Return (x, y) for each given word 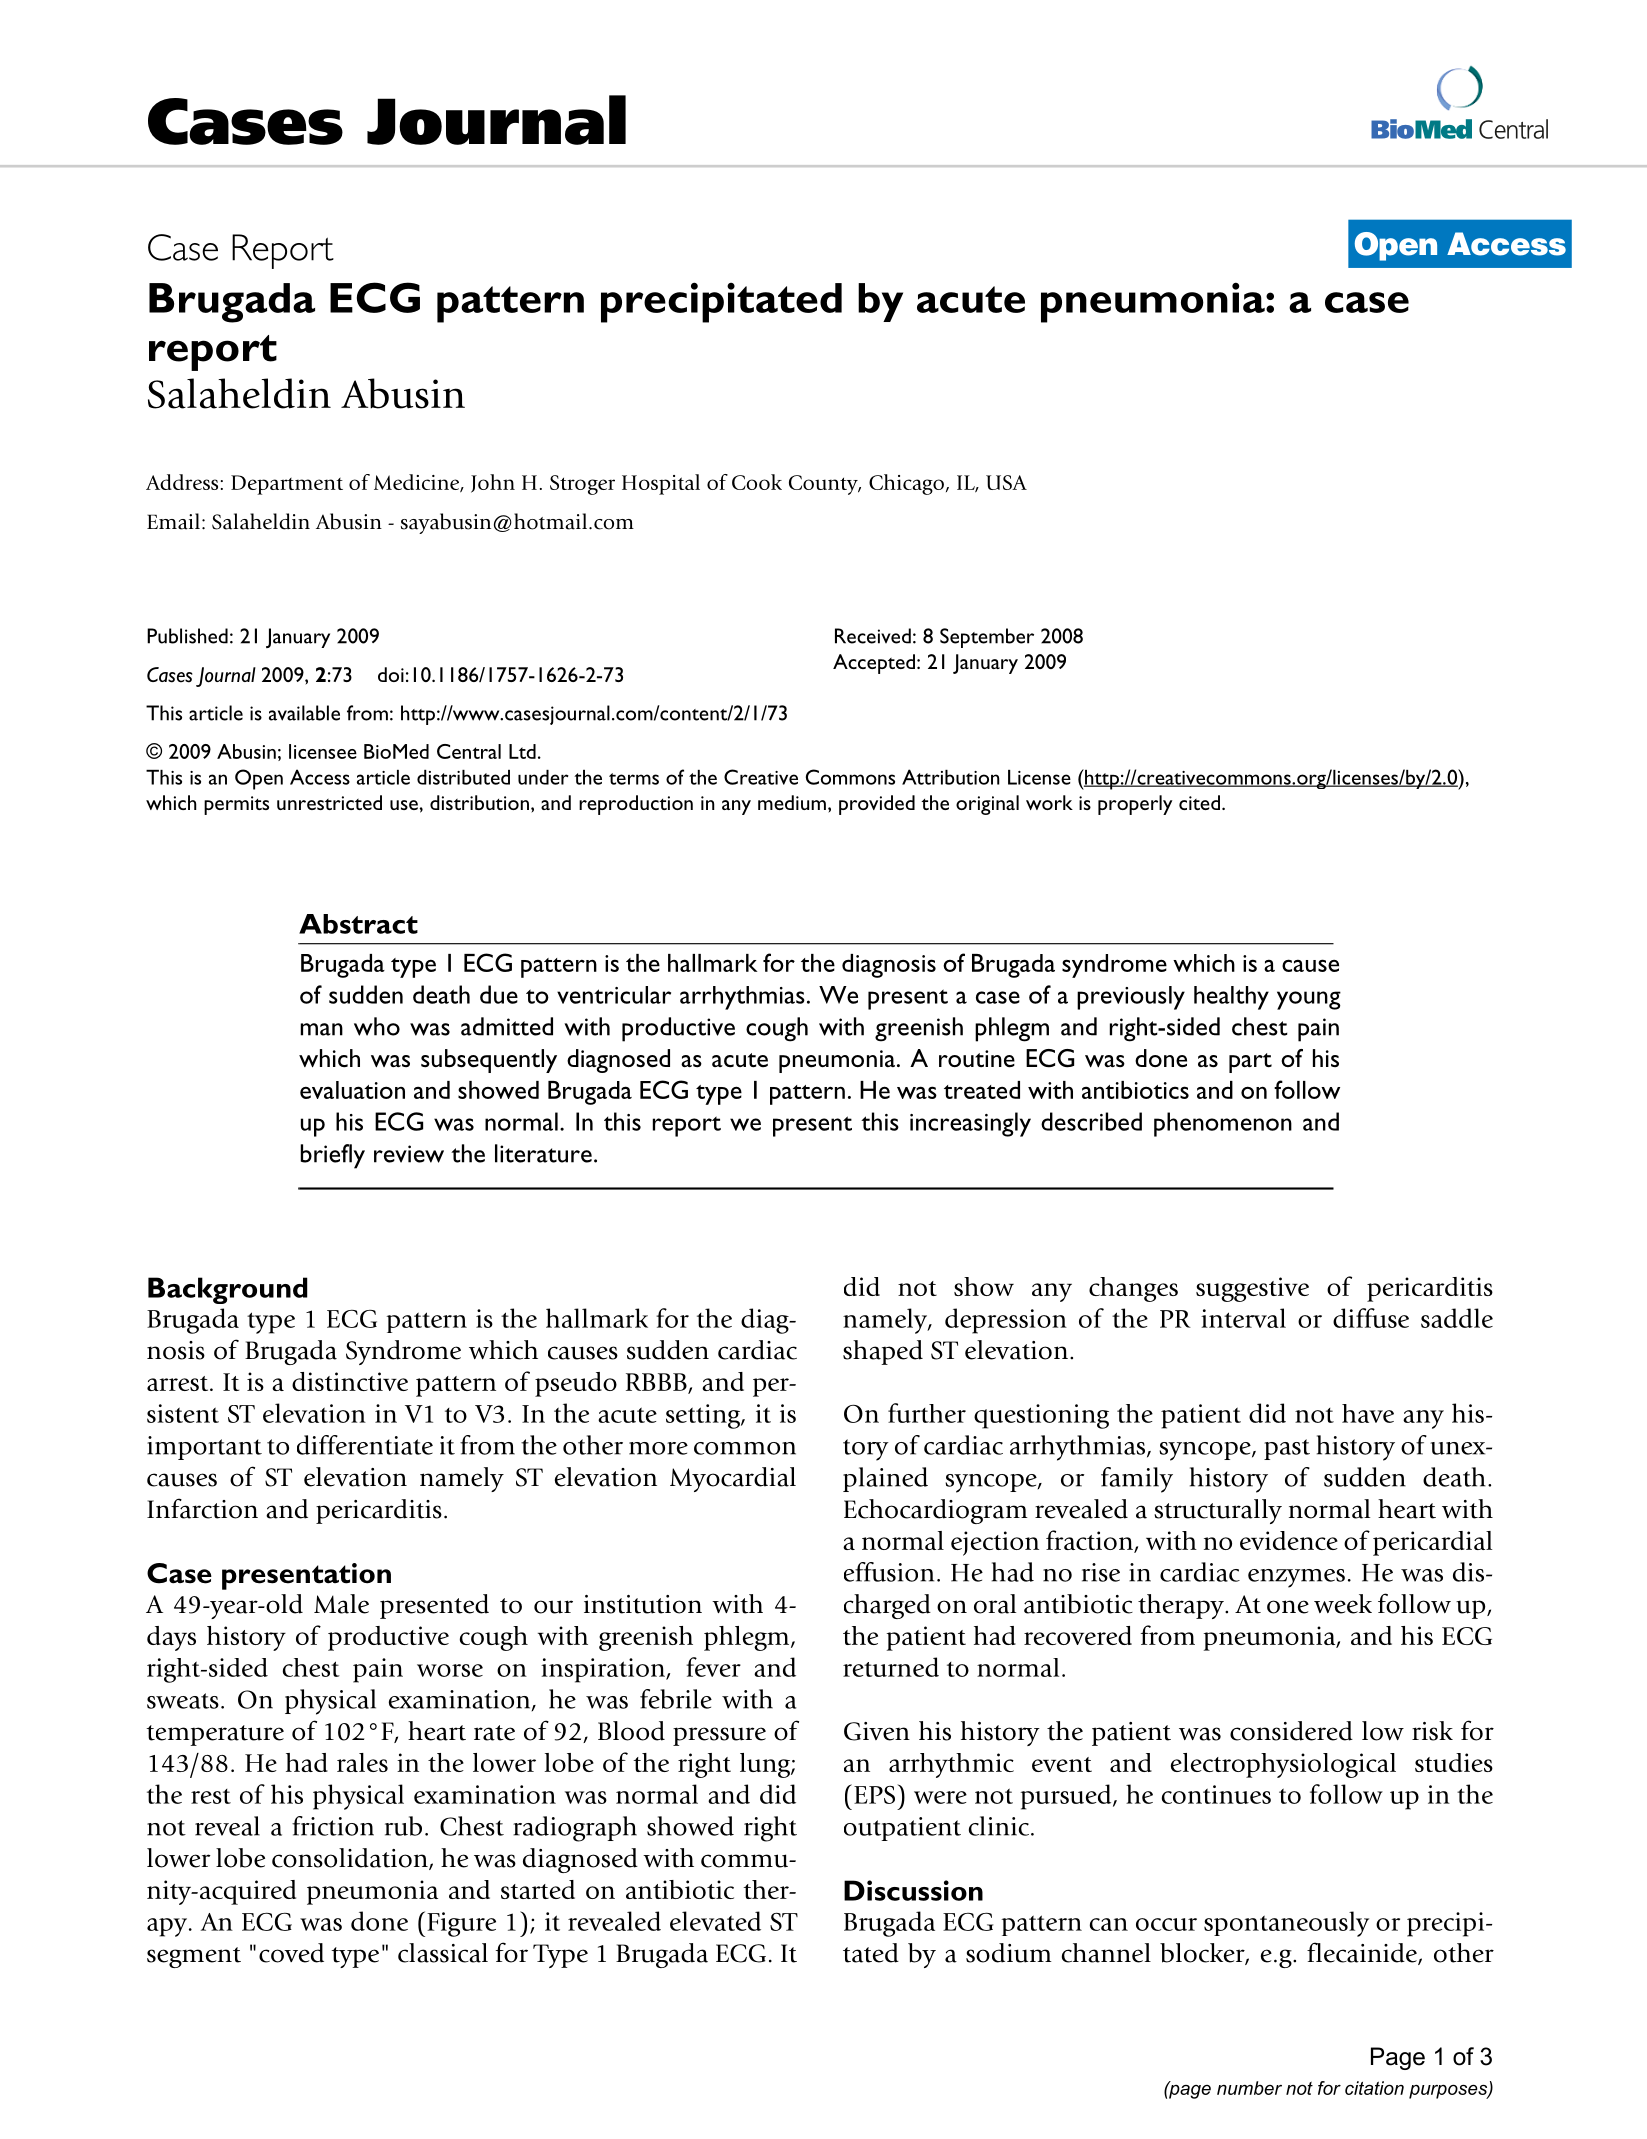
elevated (715, 1921)
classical (443, 1953)
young (1309, 1000)
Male (341, 1604)
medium (792, 802)
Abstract (358, 924)
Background (228, 1290)
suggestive (1252, 1289)
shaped (883, 1352)
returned (891, 1667)
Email (173, 521)
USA (1006, 482)
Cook (757, 482)
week (1343, 1604)
